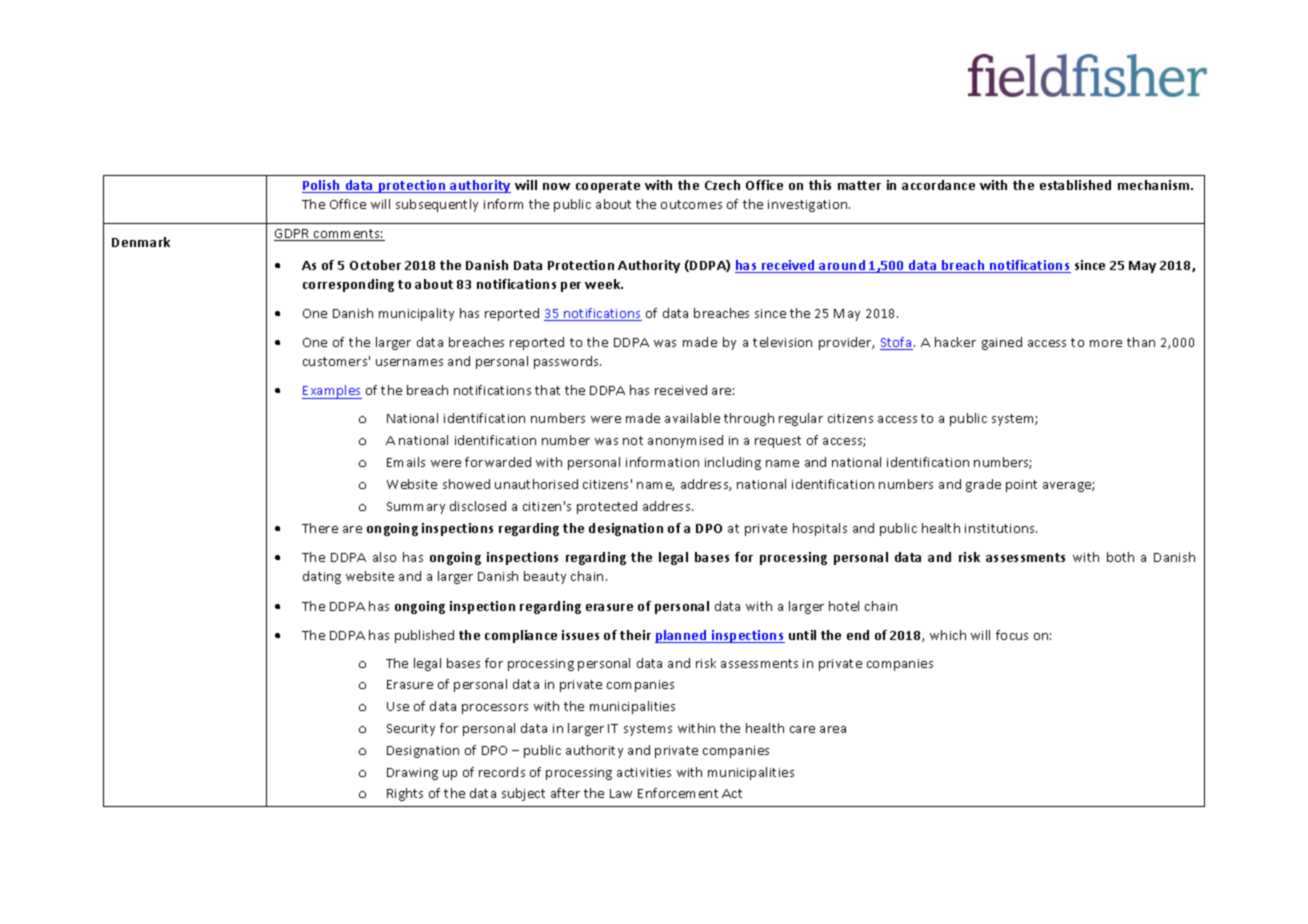 Image resolution: width=1308 pixels, height=924 pixels. What do you see at coordinates (1075, 185) in the screenshot?
I see `established` at bounding box center [1075, 185].
